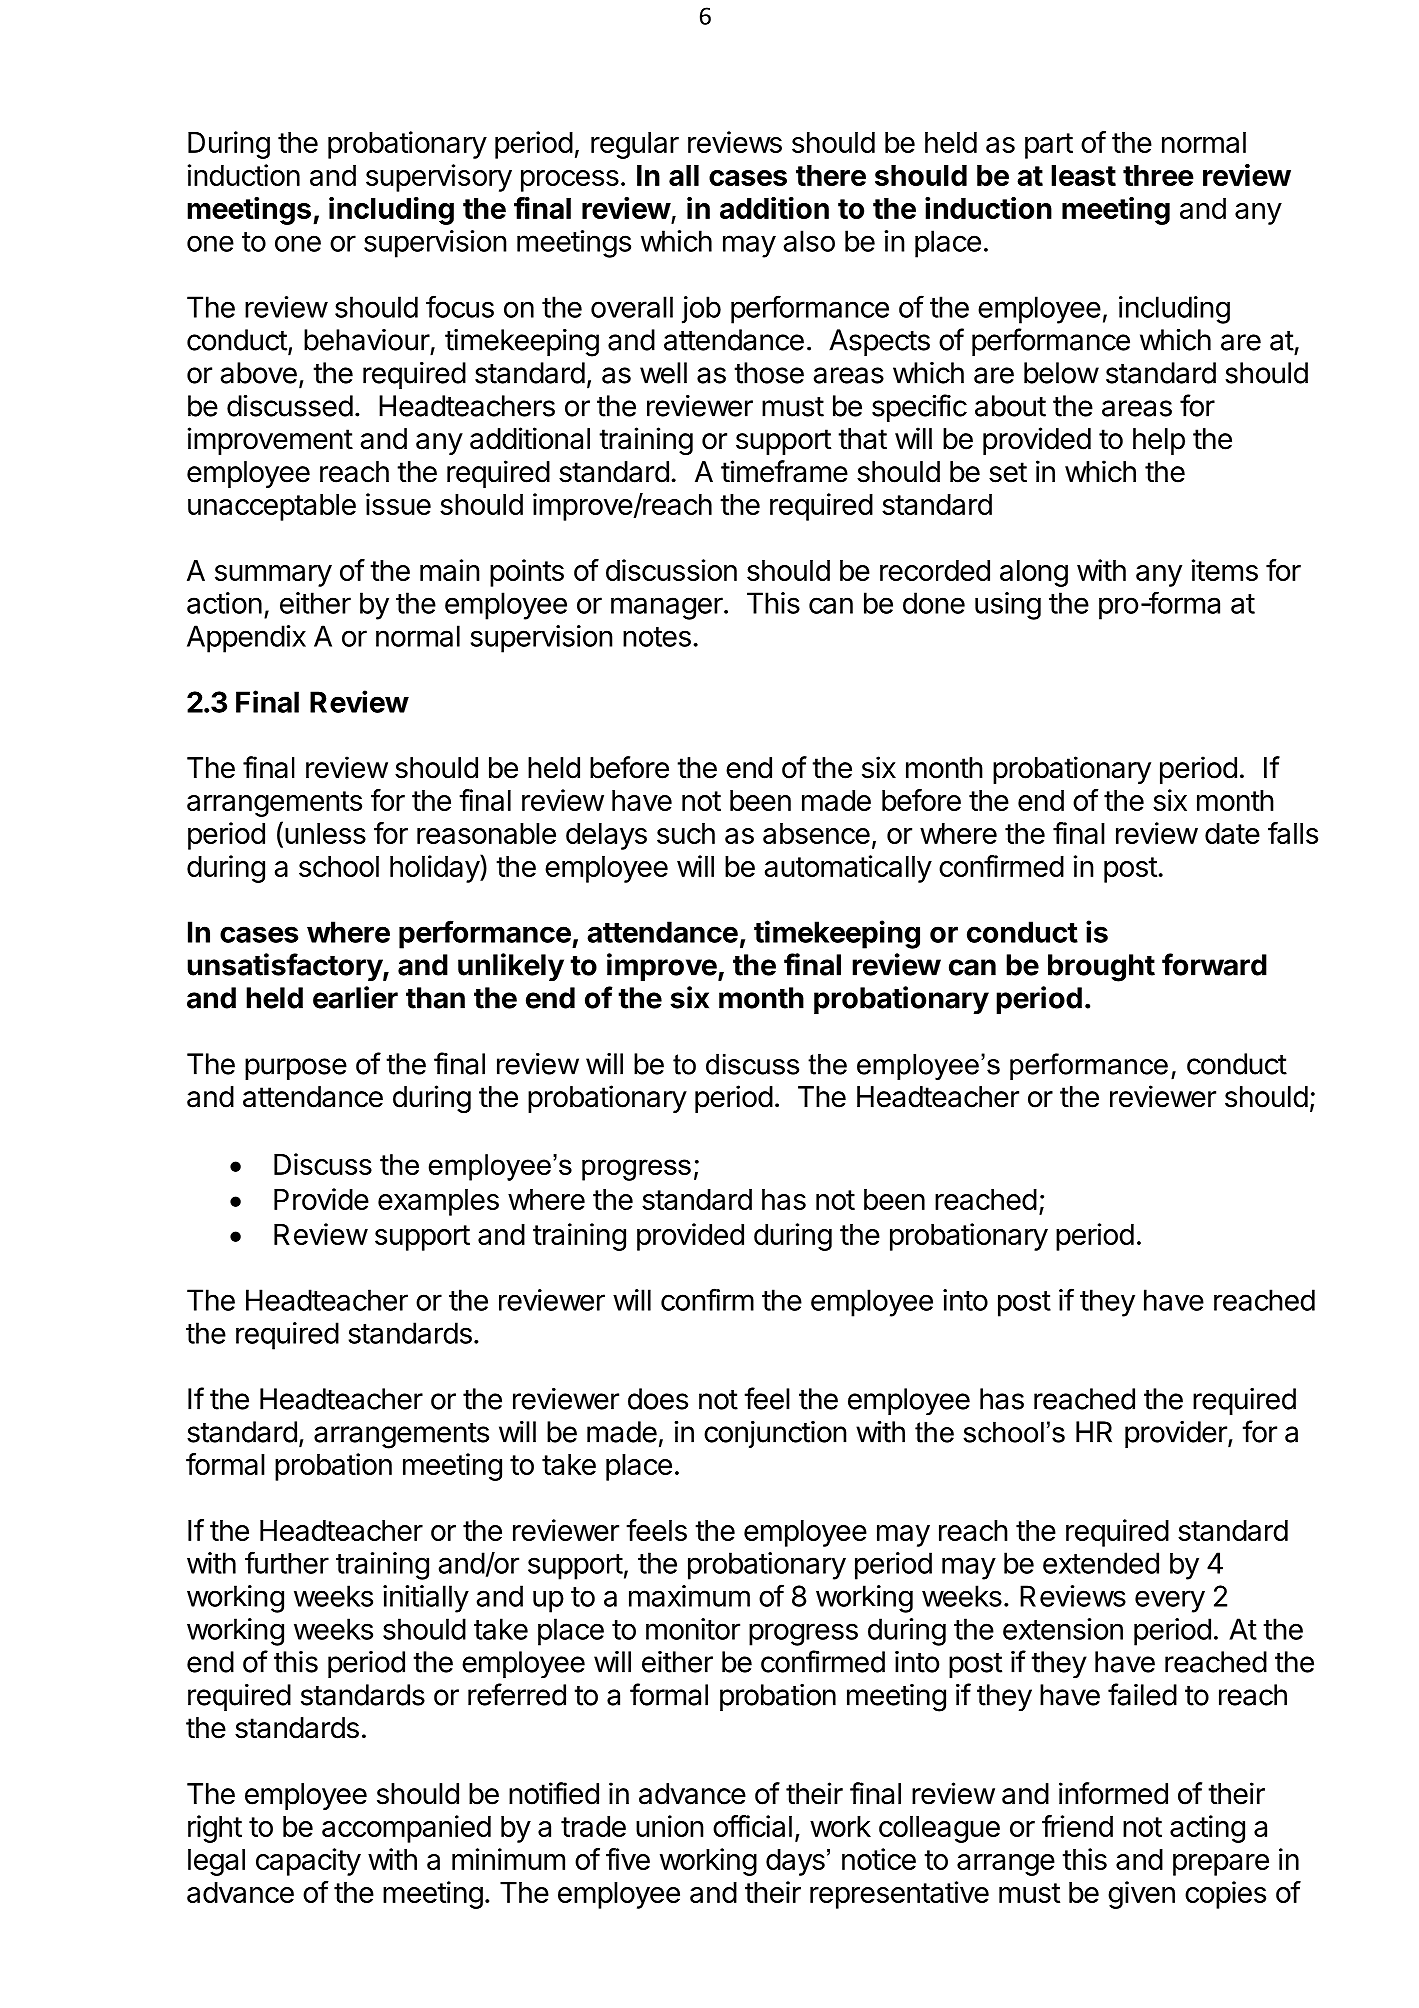 This image has height=2008, width=1419. I want to click on also, so click(809, 241).
